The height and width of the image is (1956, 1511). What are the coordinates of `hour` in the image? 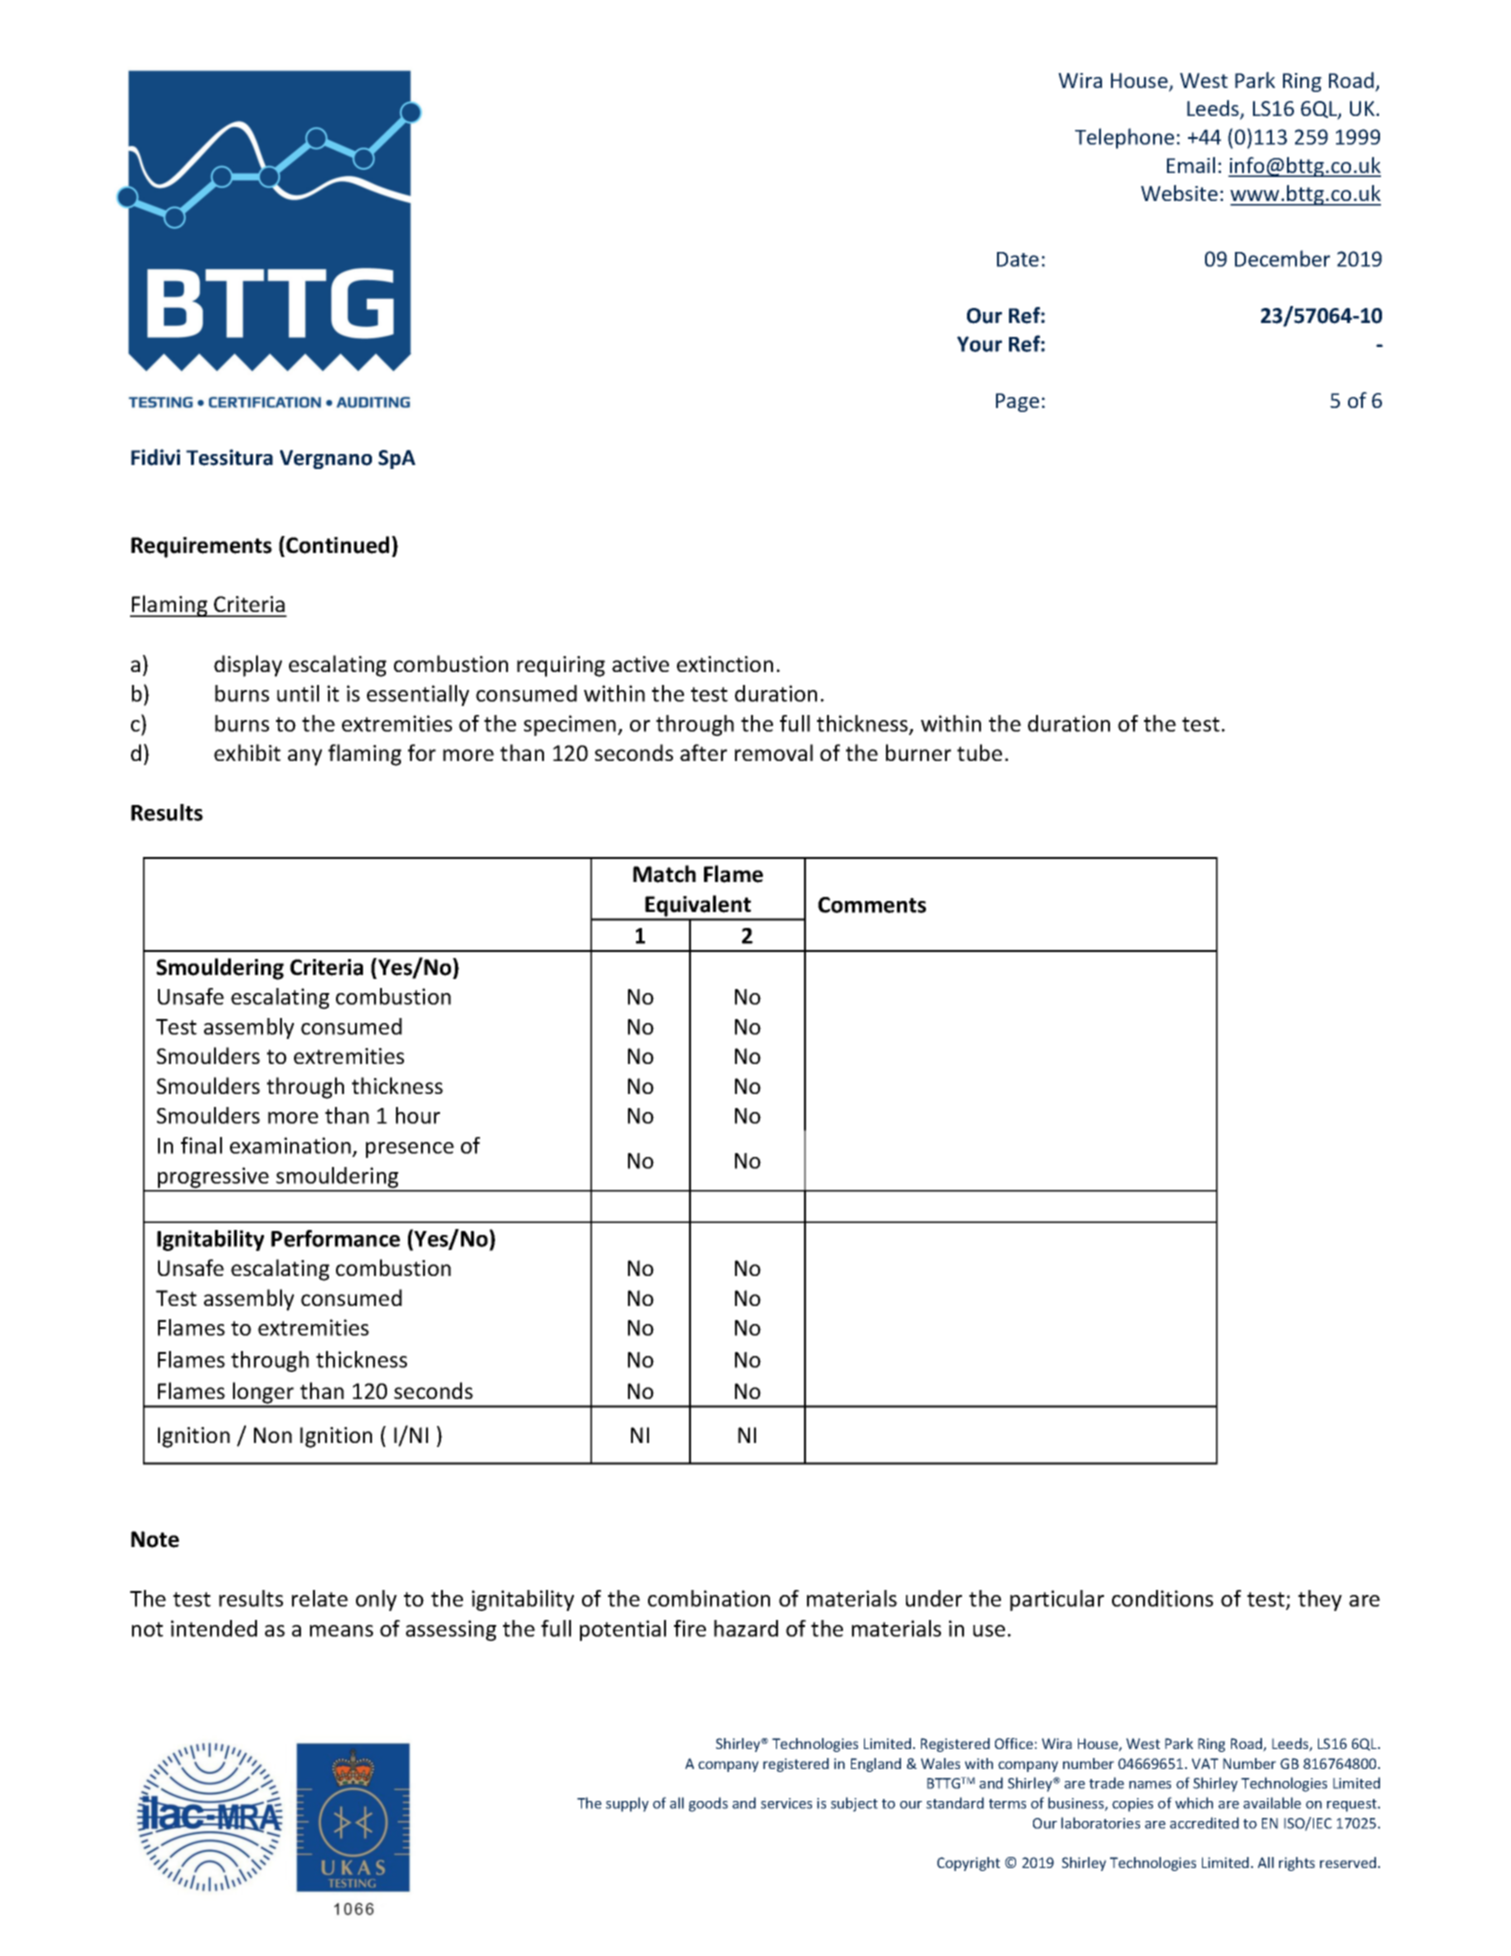 It's located at (418, 1115).
